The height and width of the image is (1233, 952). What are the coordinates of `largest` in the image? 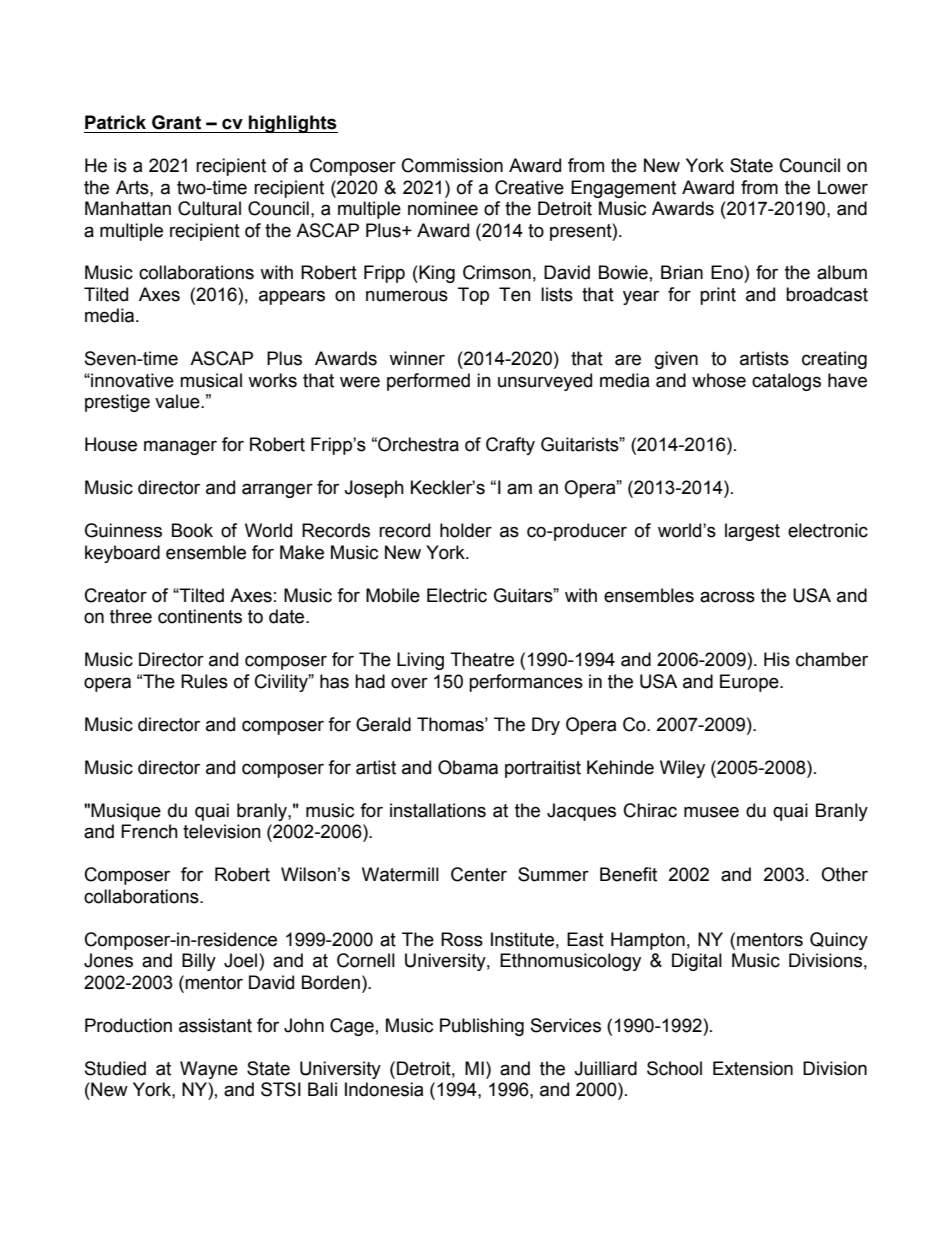 It's located at (752, 532).
